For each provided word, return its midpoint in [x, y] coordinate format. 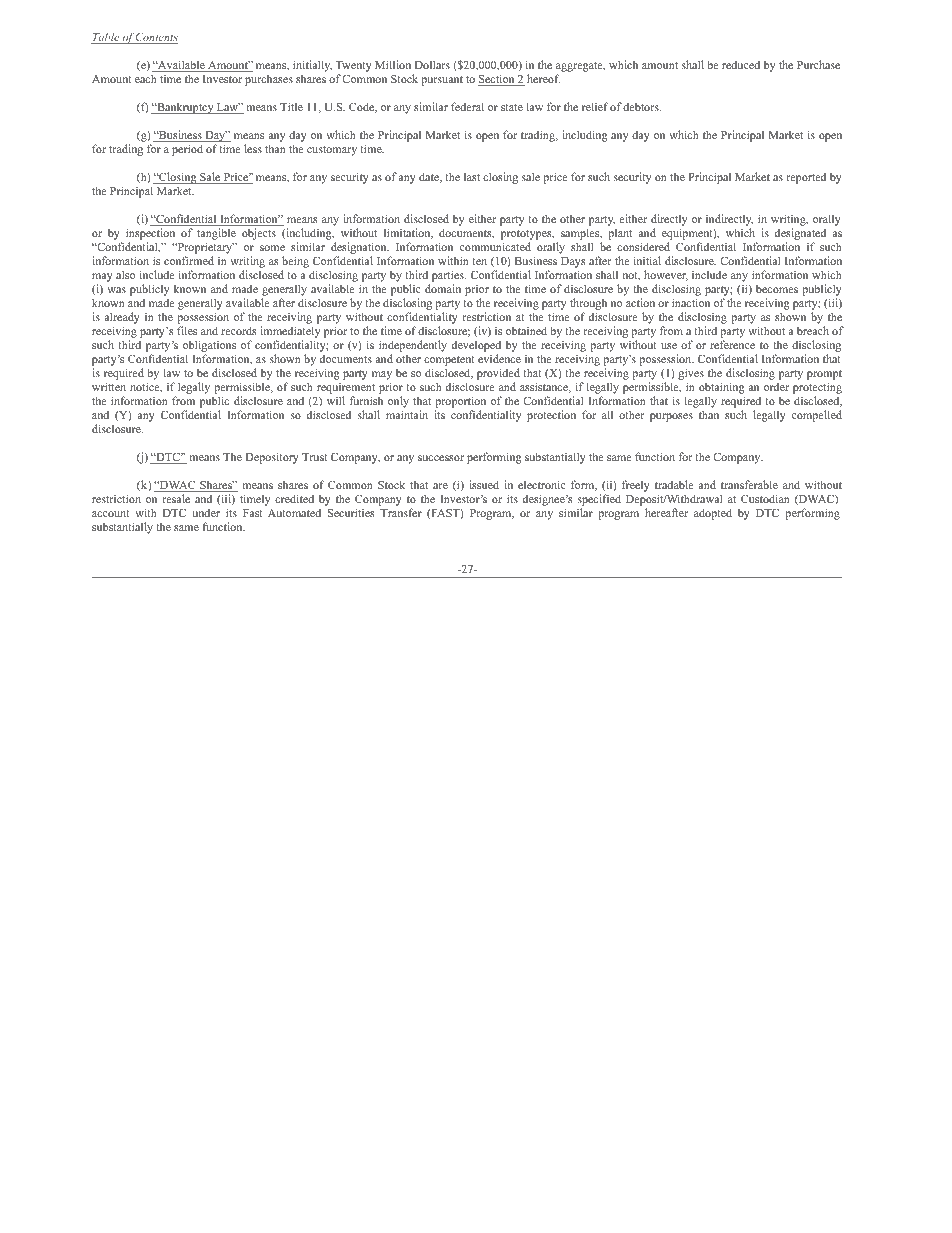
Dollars [432, 64]
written [109, 386]
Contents [156, 38]
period [187, 150]
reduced [741, 65]
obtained [526, 330]
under [206, 513]
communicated [495, 246]
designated [800, 235]
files [187, 330]
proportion [460, 403]
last [472, 176]
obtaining [722, 389]
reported [806, 178]
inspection [149, 235]
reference [732, 344]
